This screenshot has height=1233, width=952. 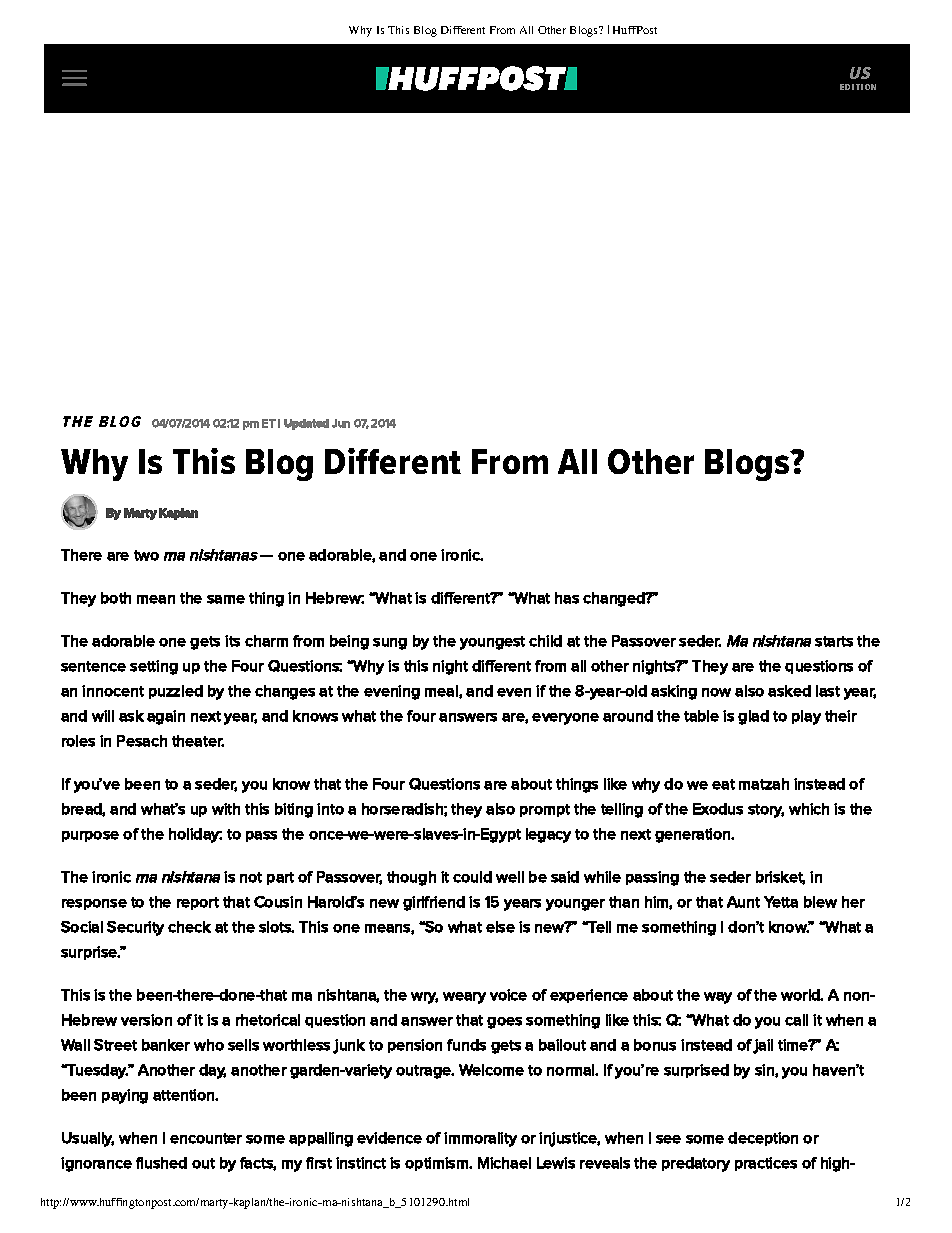 What do you see at coordinates (743, 902) in the screenshot?
I see `Aunt` at bounding box center [743, 902].
